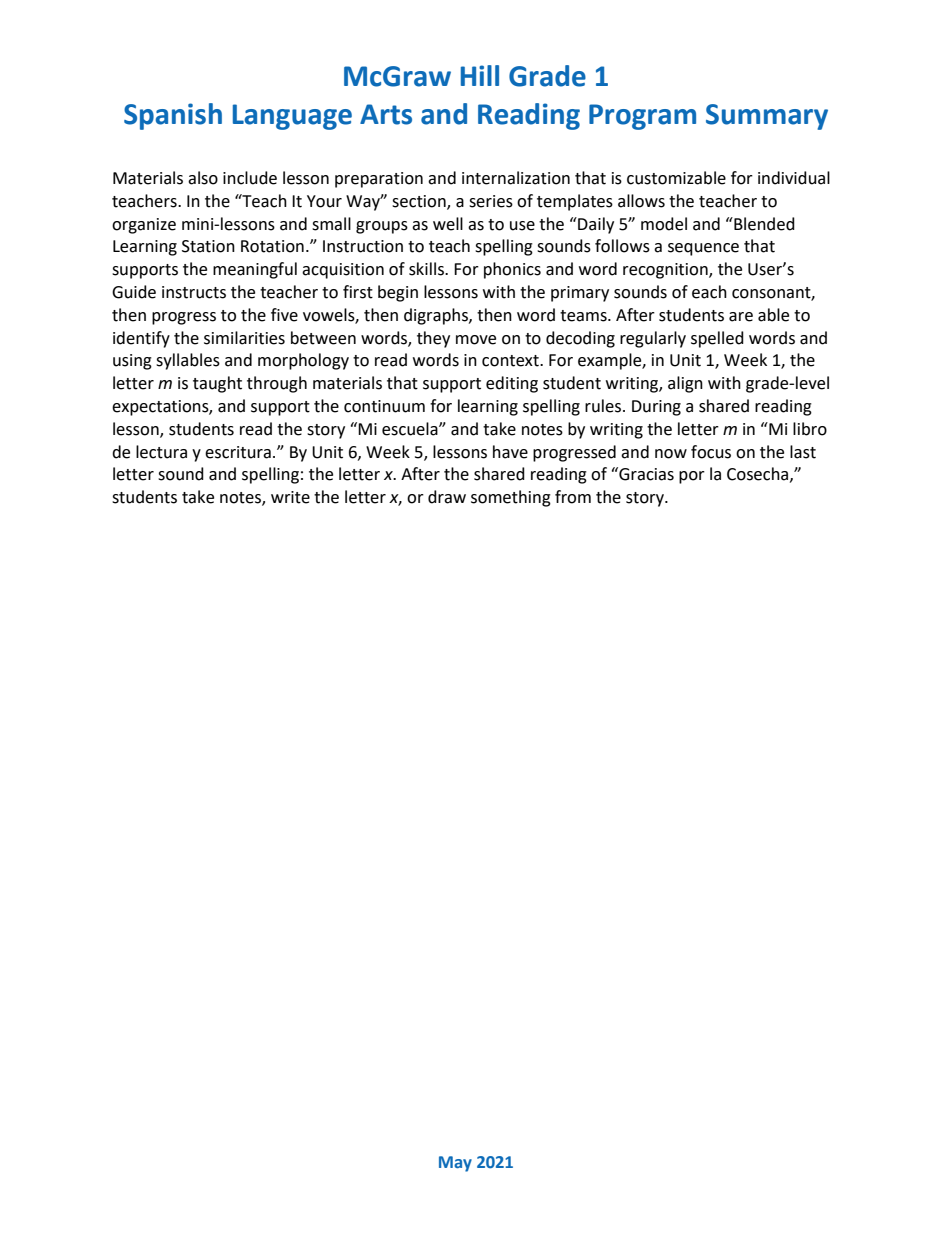  Describe the element at coordinates (480, 75) in the page. I see `Hill` at that location.
